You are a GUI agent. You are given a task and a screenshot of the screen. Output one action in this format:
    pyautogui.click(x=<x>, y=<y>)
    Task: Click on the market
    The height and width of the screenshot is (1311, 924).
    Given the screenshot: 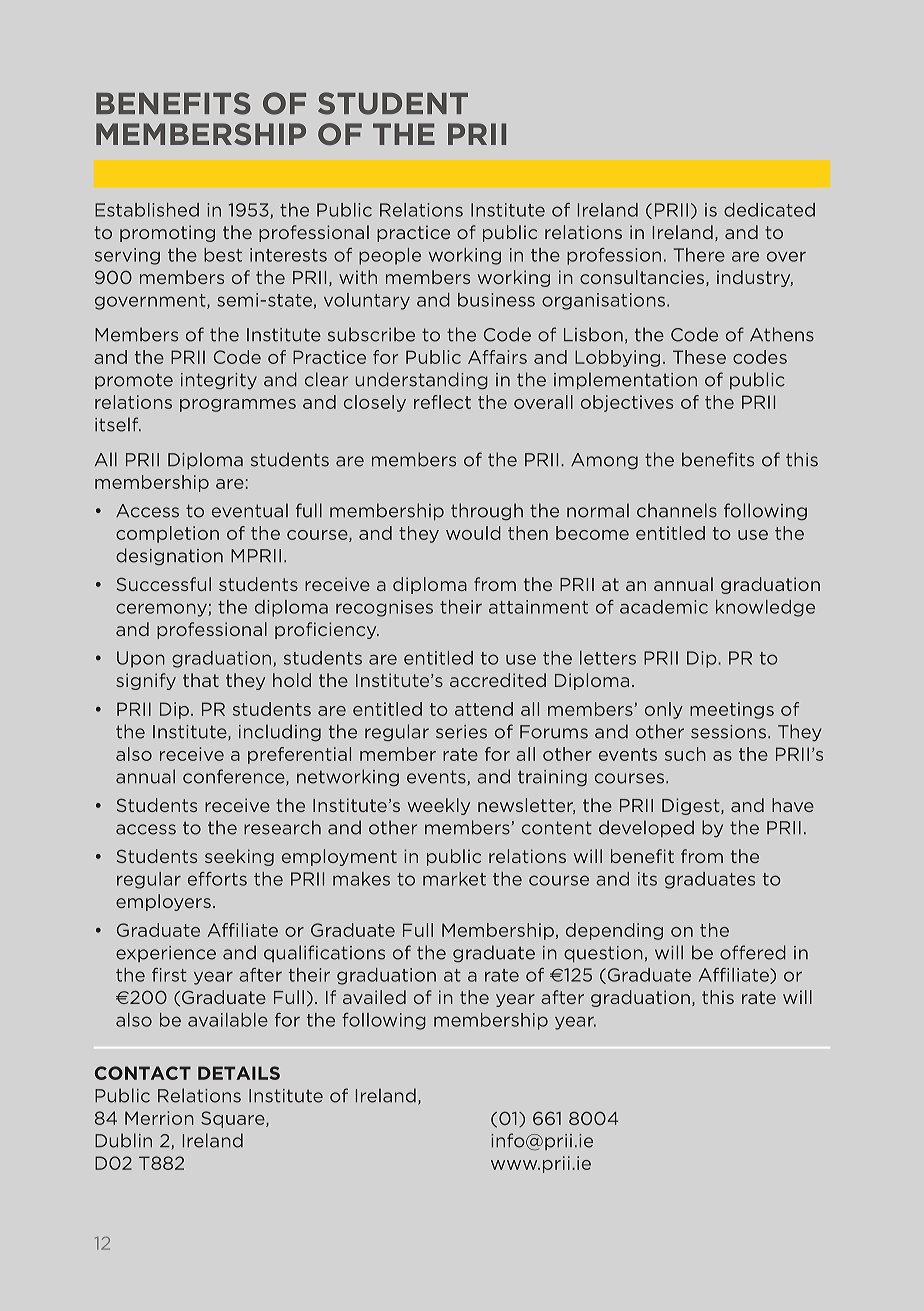 What is the action you would take?
    pyautogui.click(x=454, y=879)
